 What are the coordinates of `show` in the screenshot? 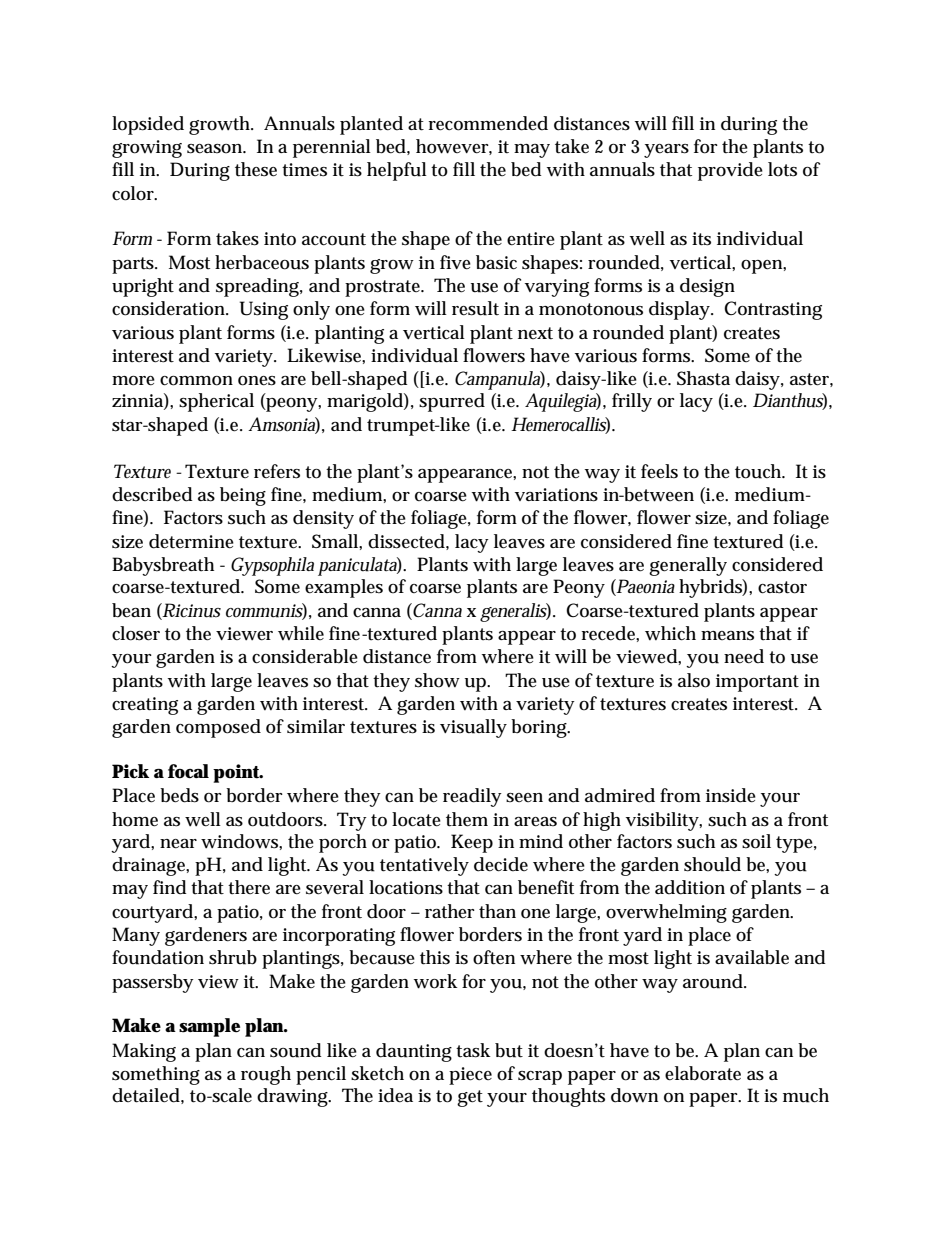 It's located at (437, 680).
